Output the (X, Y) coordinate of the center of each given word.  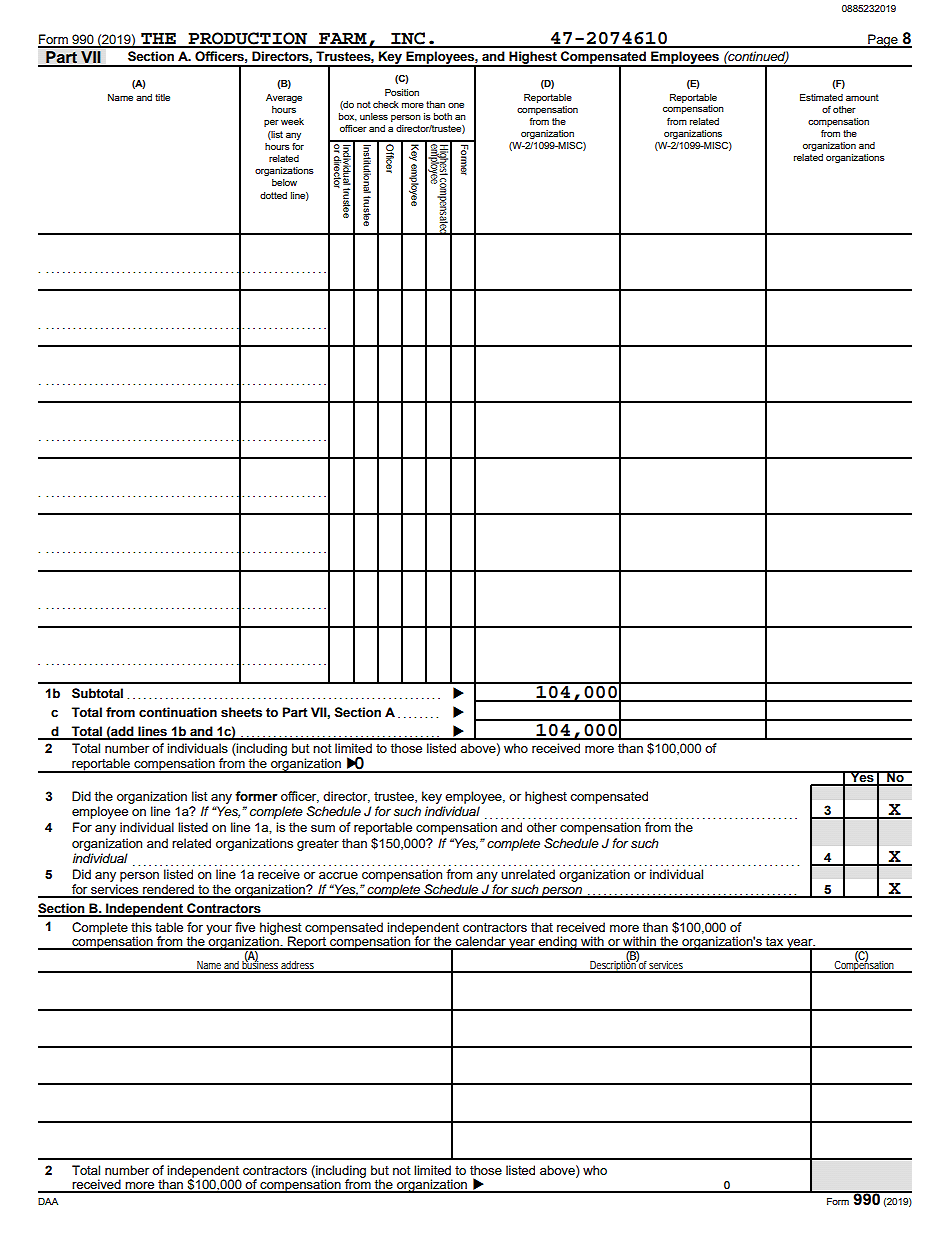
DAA (48, 1201)
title (162, 97)
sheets (241, 712)
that (542, 927)
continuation (178, 712)
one (456, 105)
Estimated (821, 97)
